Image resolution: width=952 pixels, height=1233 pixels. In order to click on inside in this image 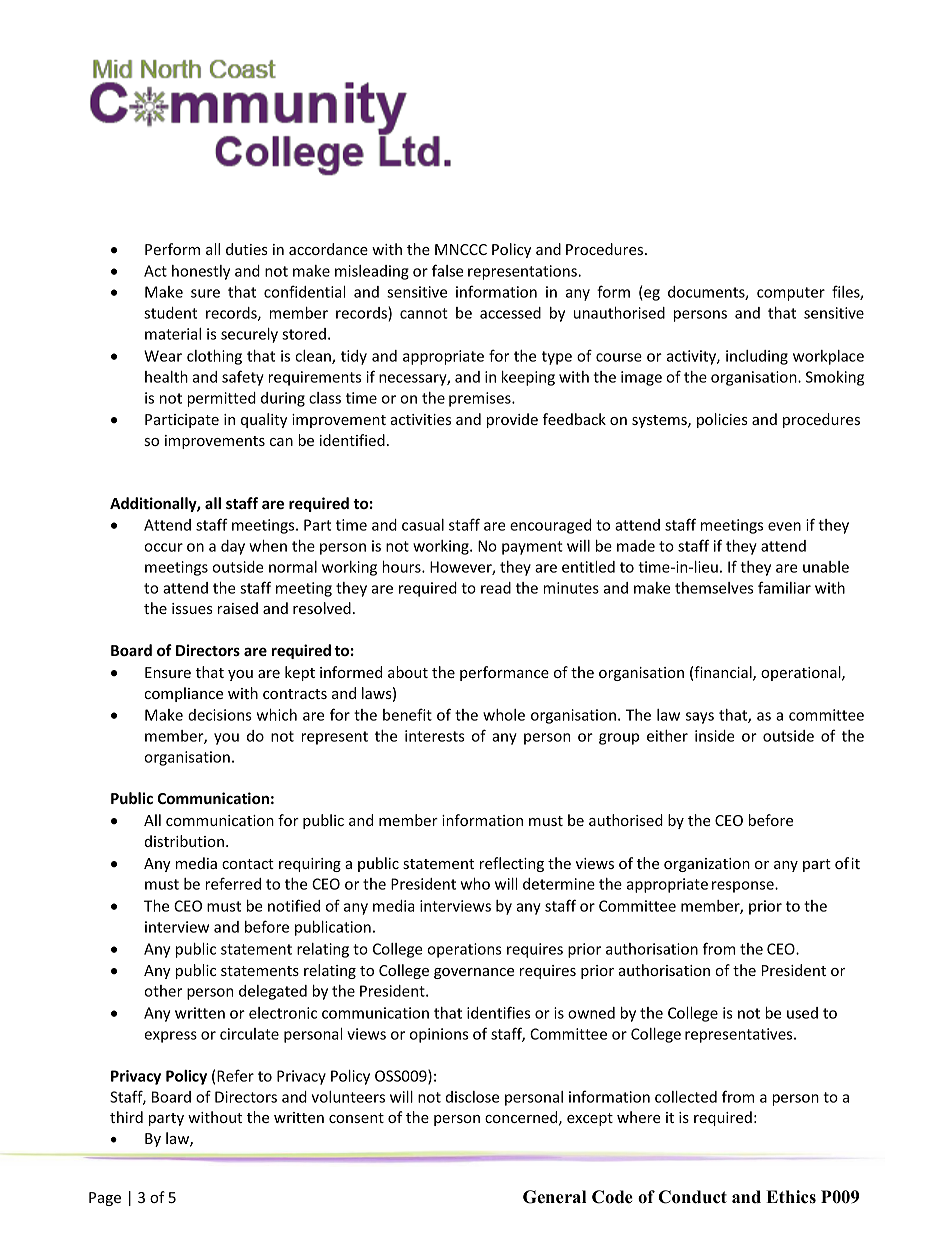, I will do `click(715, 736)`.
